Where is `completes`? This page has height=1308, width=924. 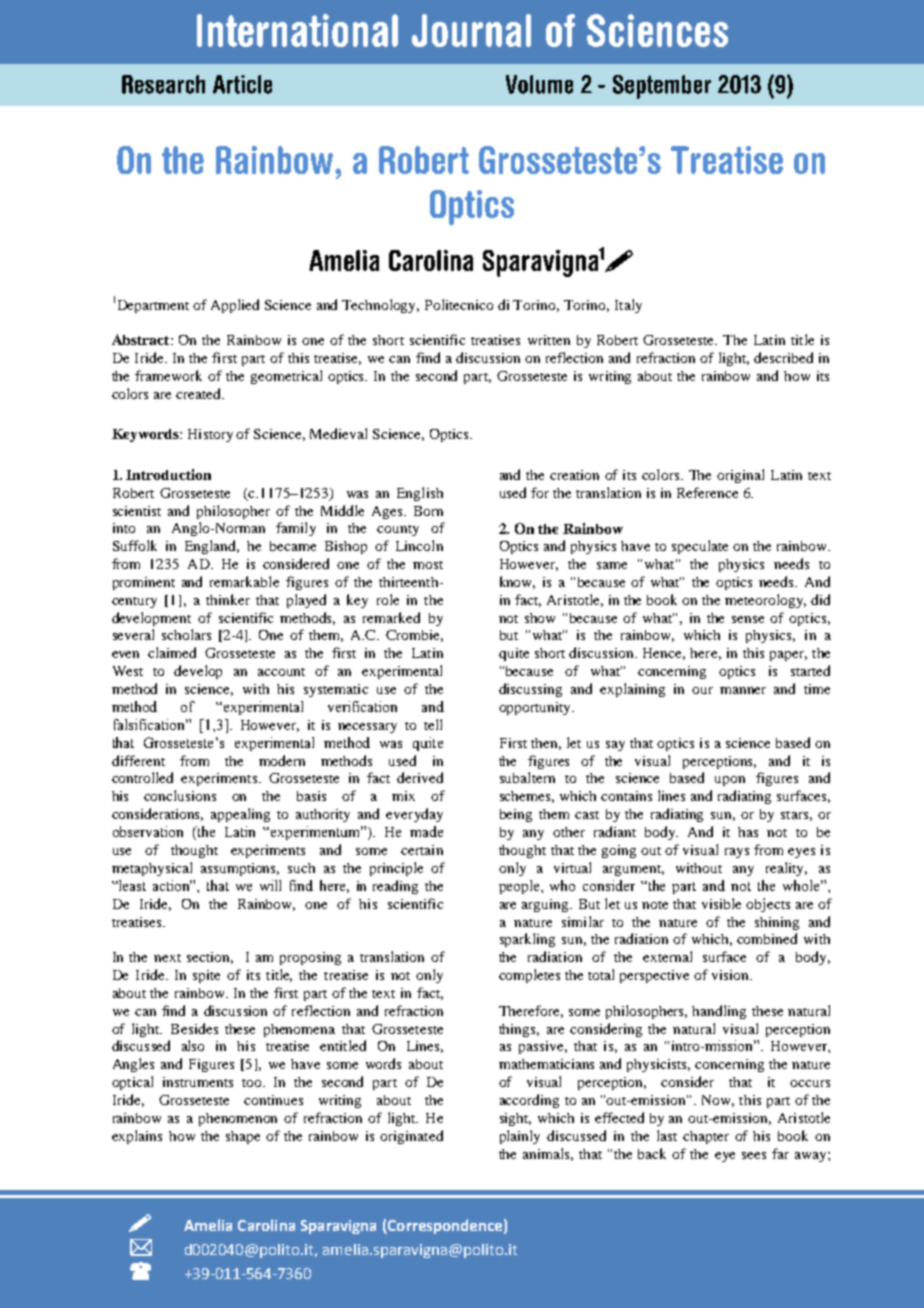 completes is located at coordinates (529, 976).
